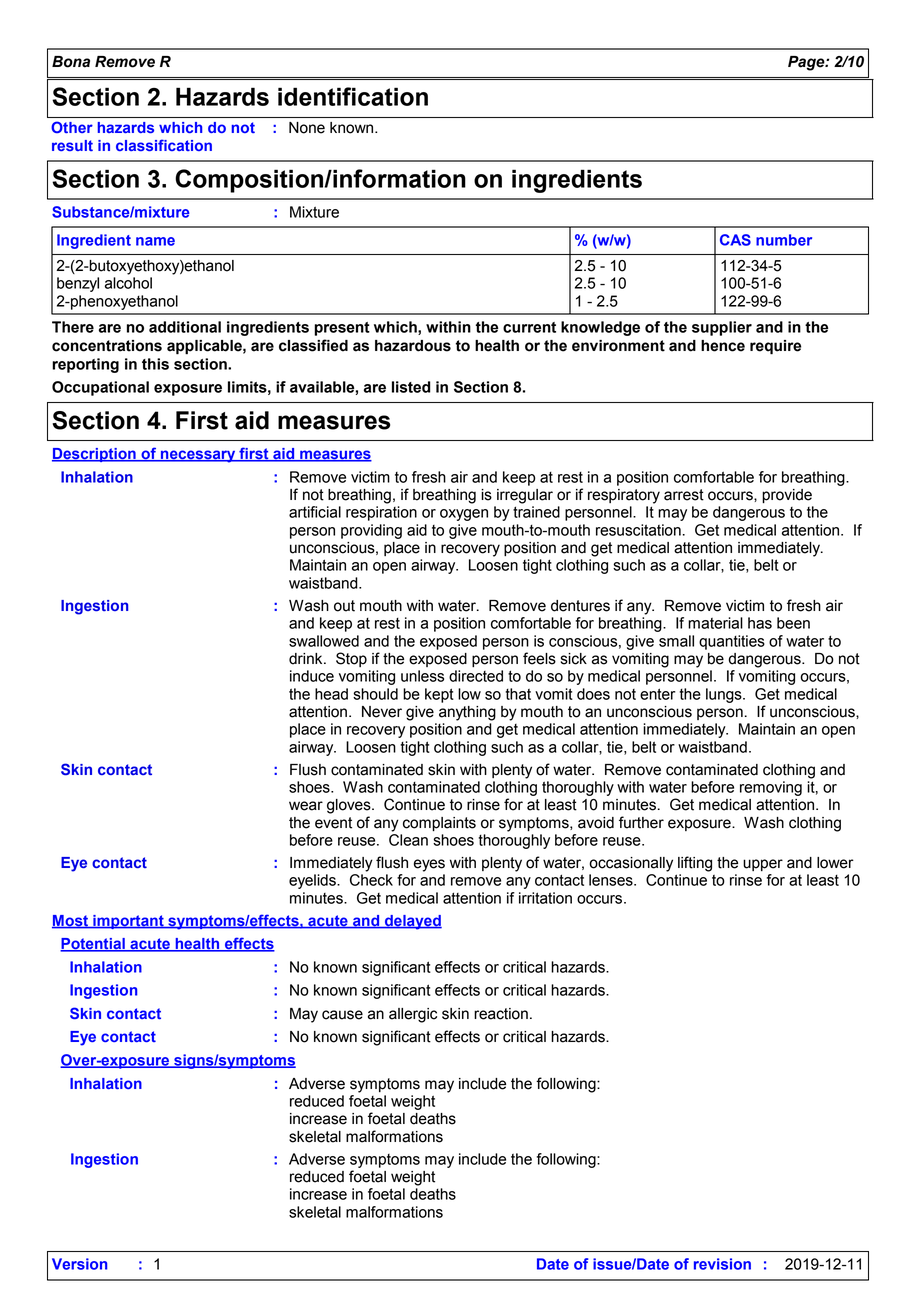 This image has height=1308, width=924. I want to click on number, so click(784, 240).
